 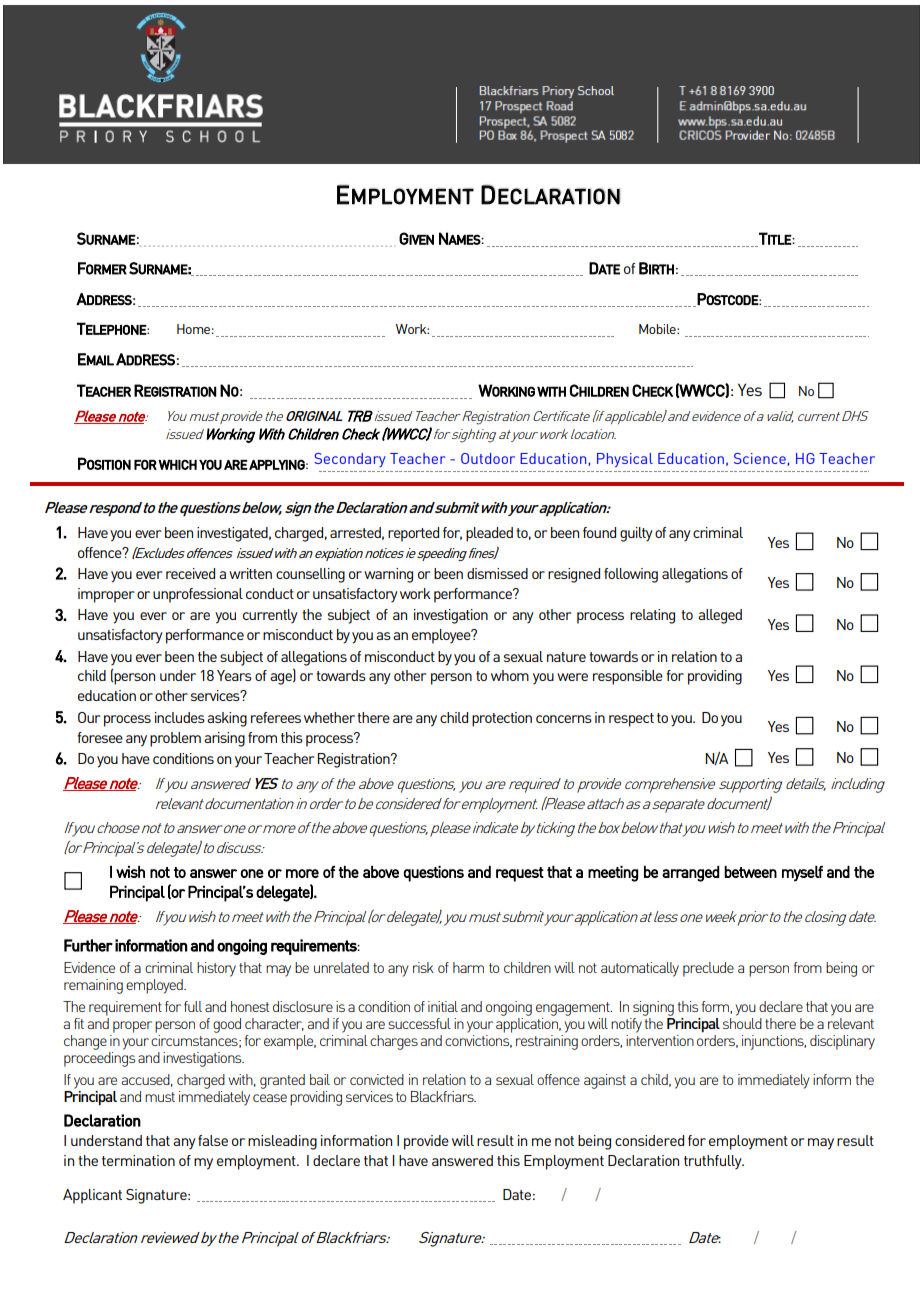 I want to click on problem, so click(x=175, y=739).
